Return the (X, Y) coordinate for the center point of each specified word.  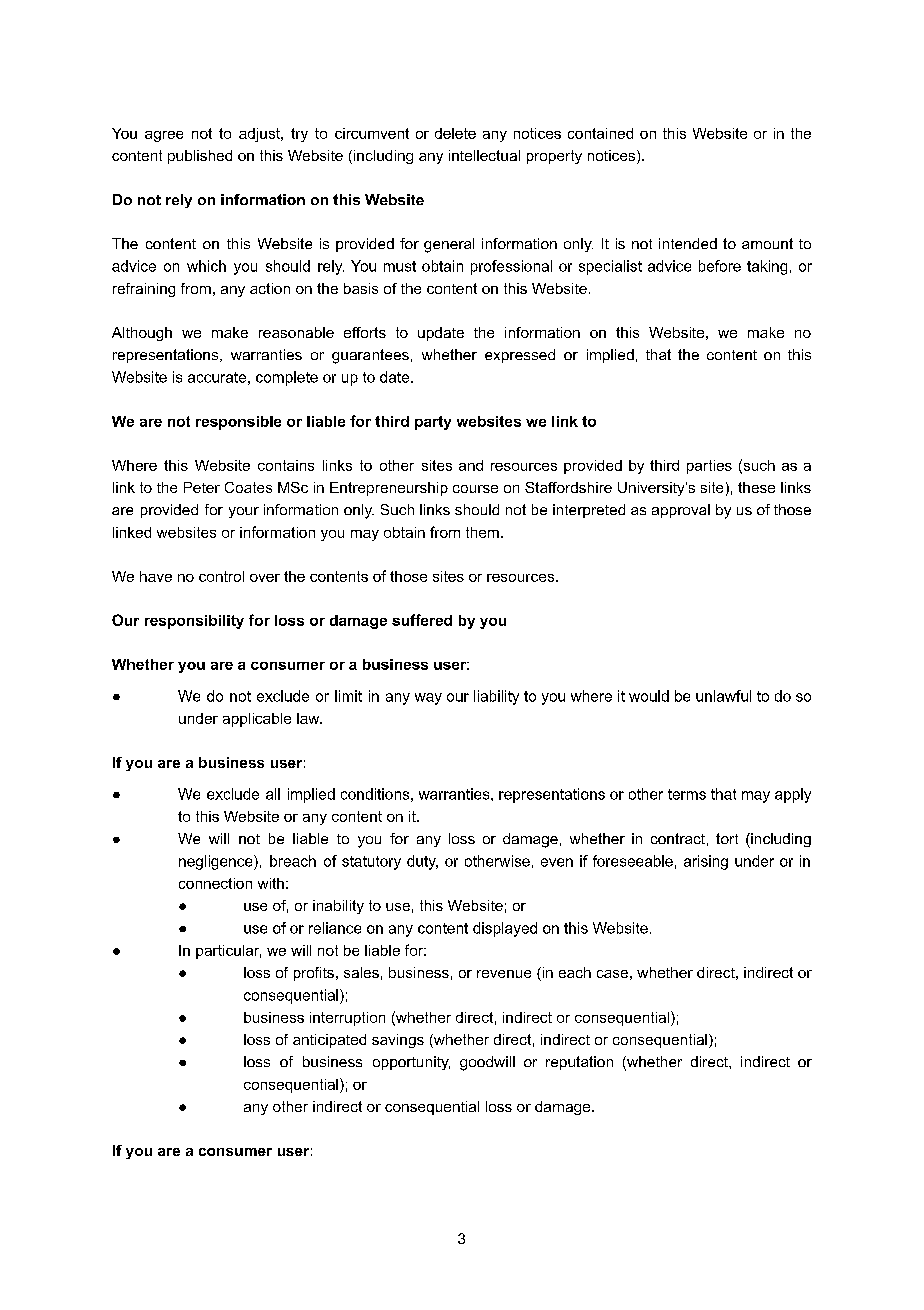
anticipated (329, 1041)
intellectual (484, 155)
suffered (422, 620)
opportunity (411, 1063)
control (221, 576)
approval (681, 511)
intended (688, 243)
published (200, 157)
